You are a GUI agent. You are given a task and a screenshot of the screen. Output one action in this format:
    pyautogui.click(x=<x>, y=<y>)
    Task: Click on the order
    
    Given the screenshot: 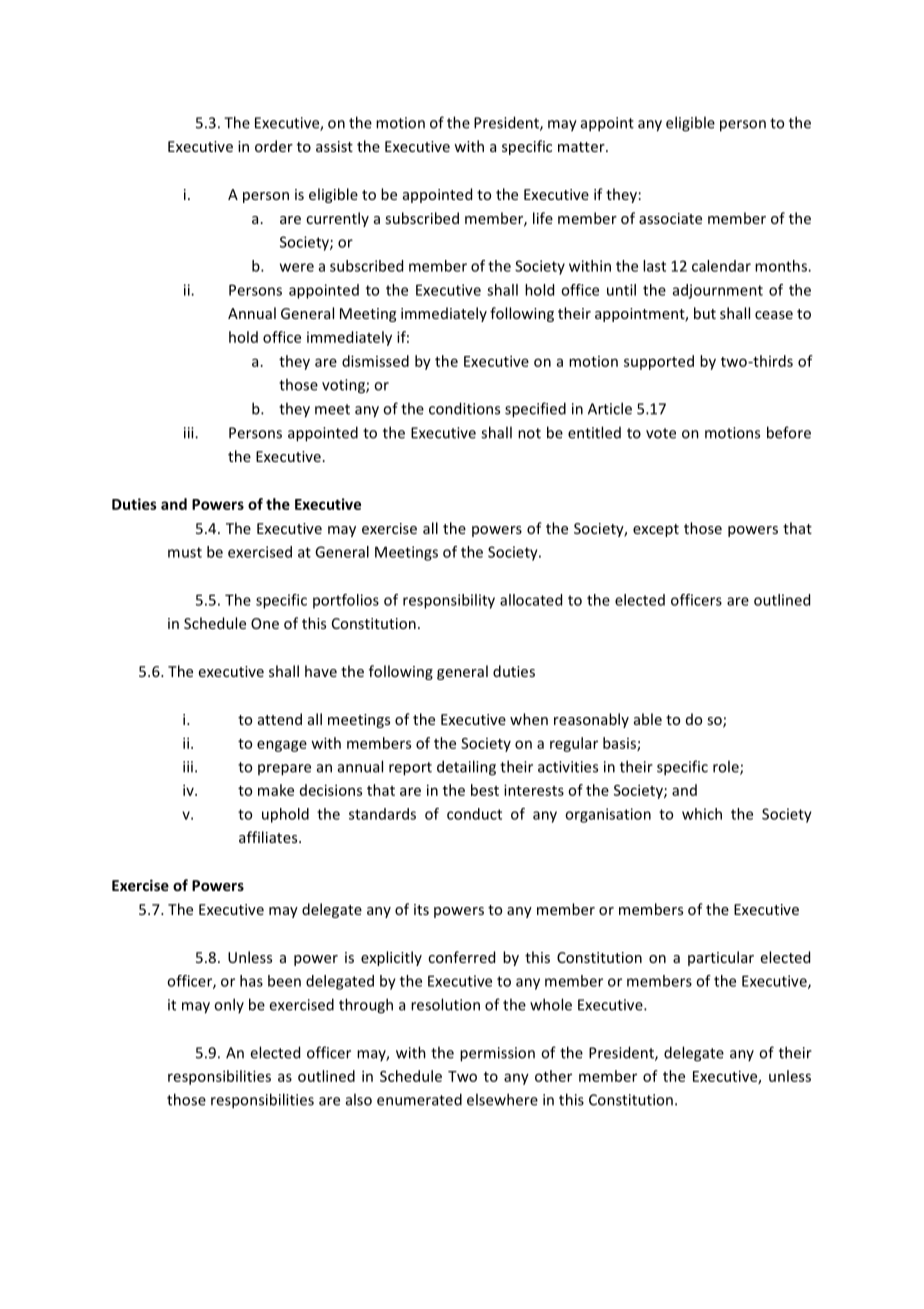 What is the action you would take?
    pyautogui.click(x=274, y=146)
